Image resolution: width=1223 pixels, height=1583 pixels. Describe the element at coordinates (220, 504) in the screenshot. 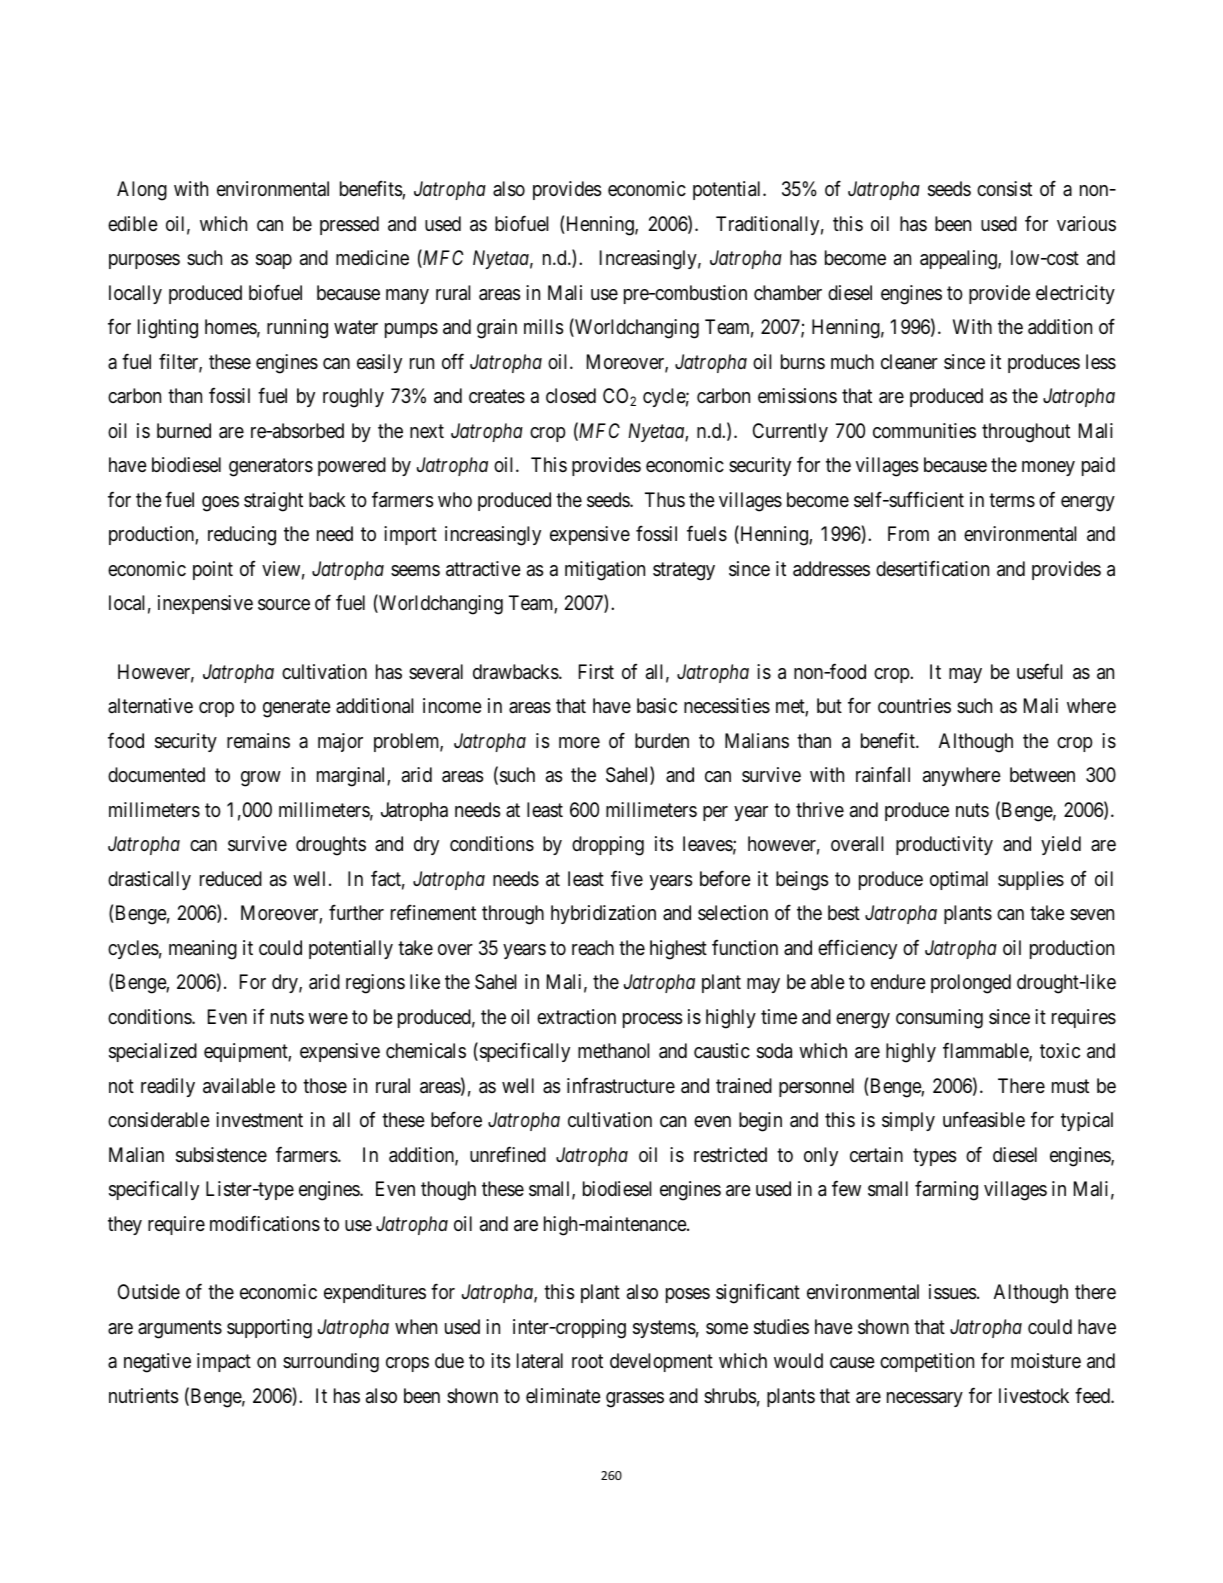

I see `goes` at that location.
